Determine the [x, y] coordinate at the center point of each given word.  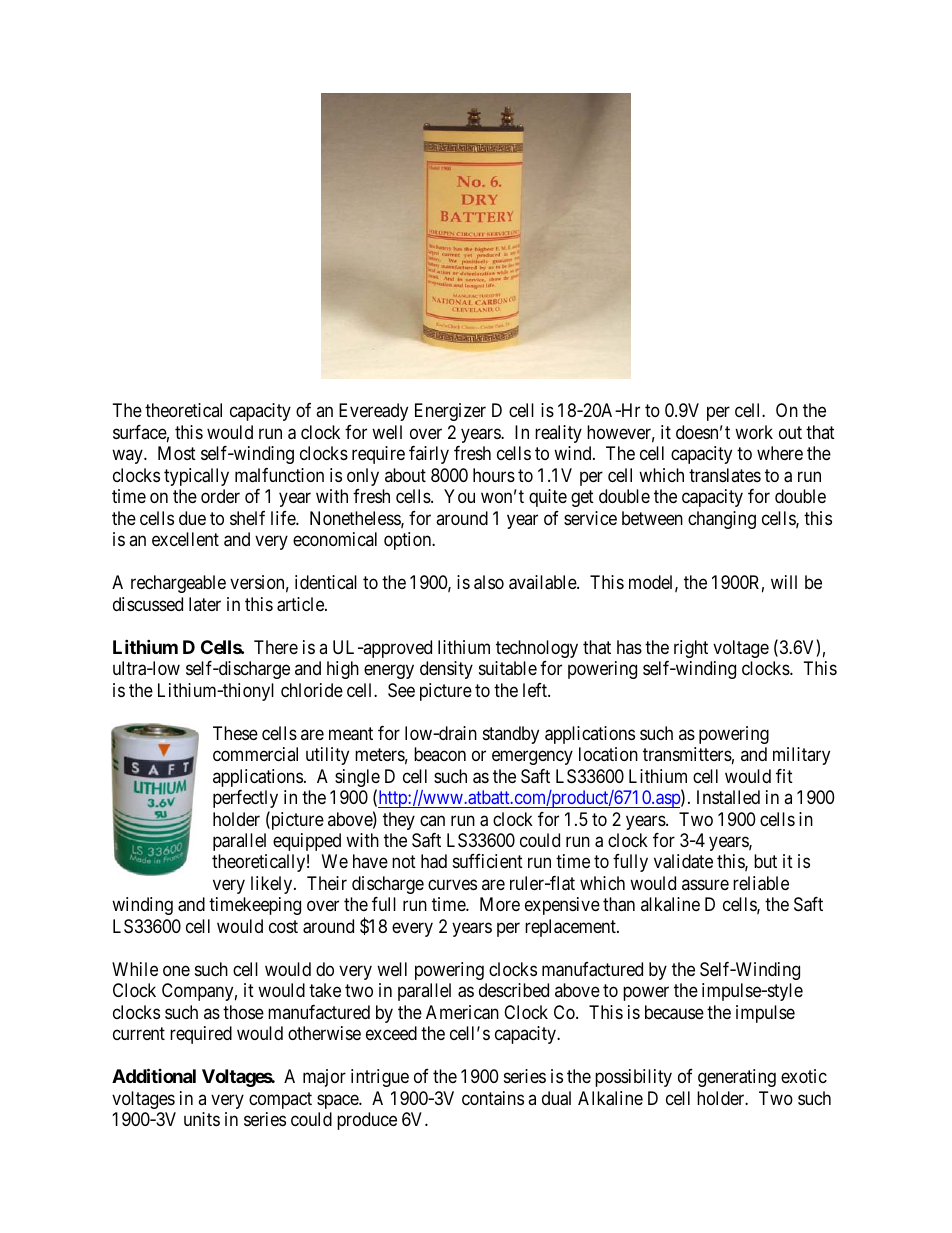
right [691, 649]
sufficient [488, 861]
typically [196, 477]
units [202, 1119]
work [754, 432]
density [446, 670]
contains [493, 1098]
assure [705, 884]
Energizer [450, 412]
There [276, 647]
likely [273, 885]
